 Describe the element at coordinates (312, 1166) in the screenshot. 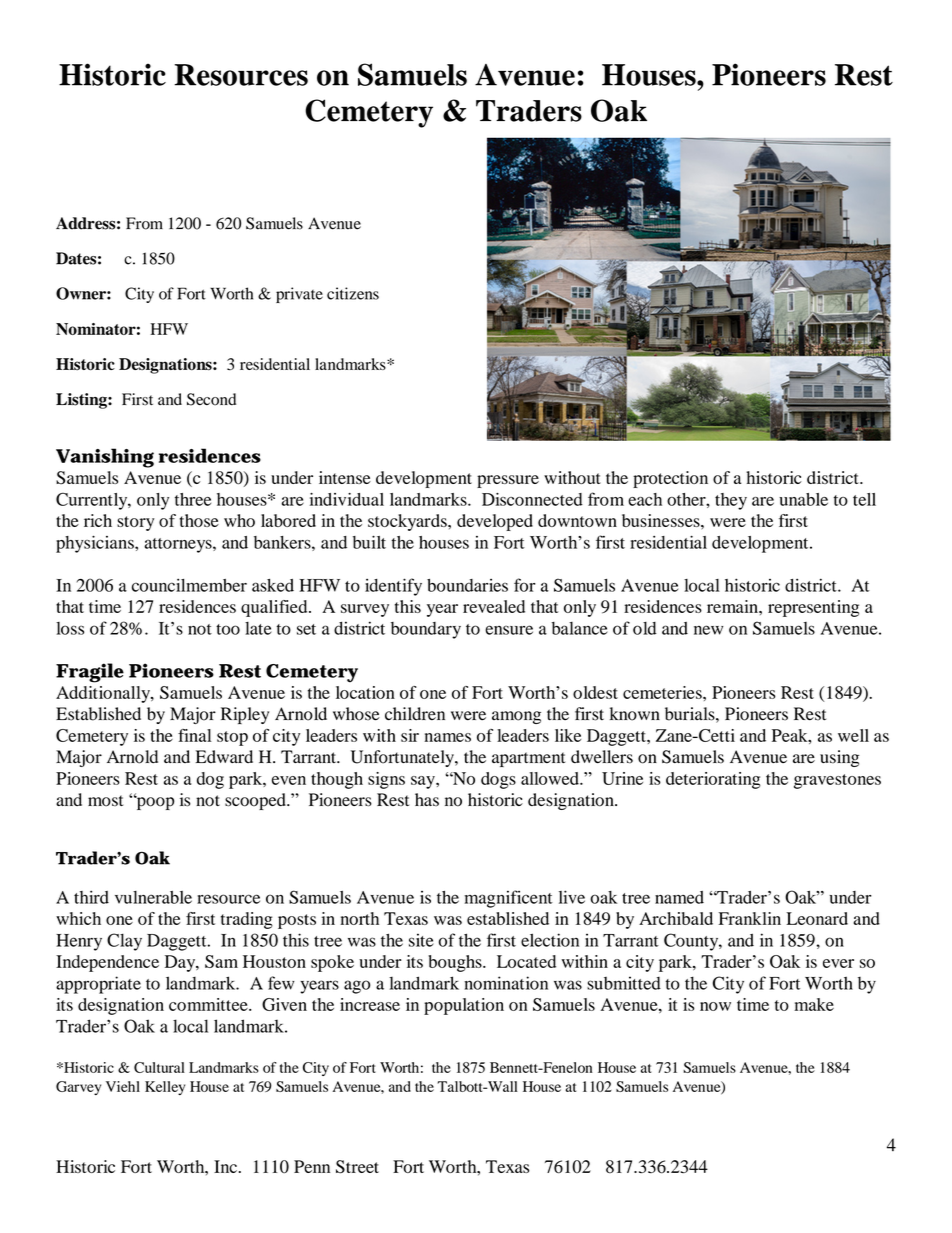

I see `Penn` at that location.
